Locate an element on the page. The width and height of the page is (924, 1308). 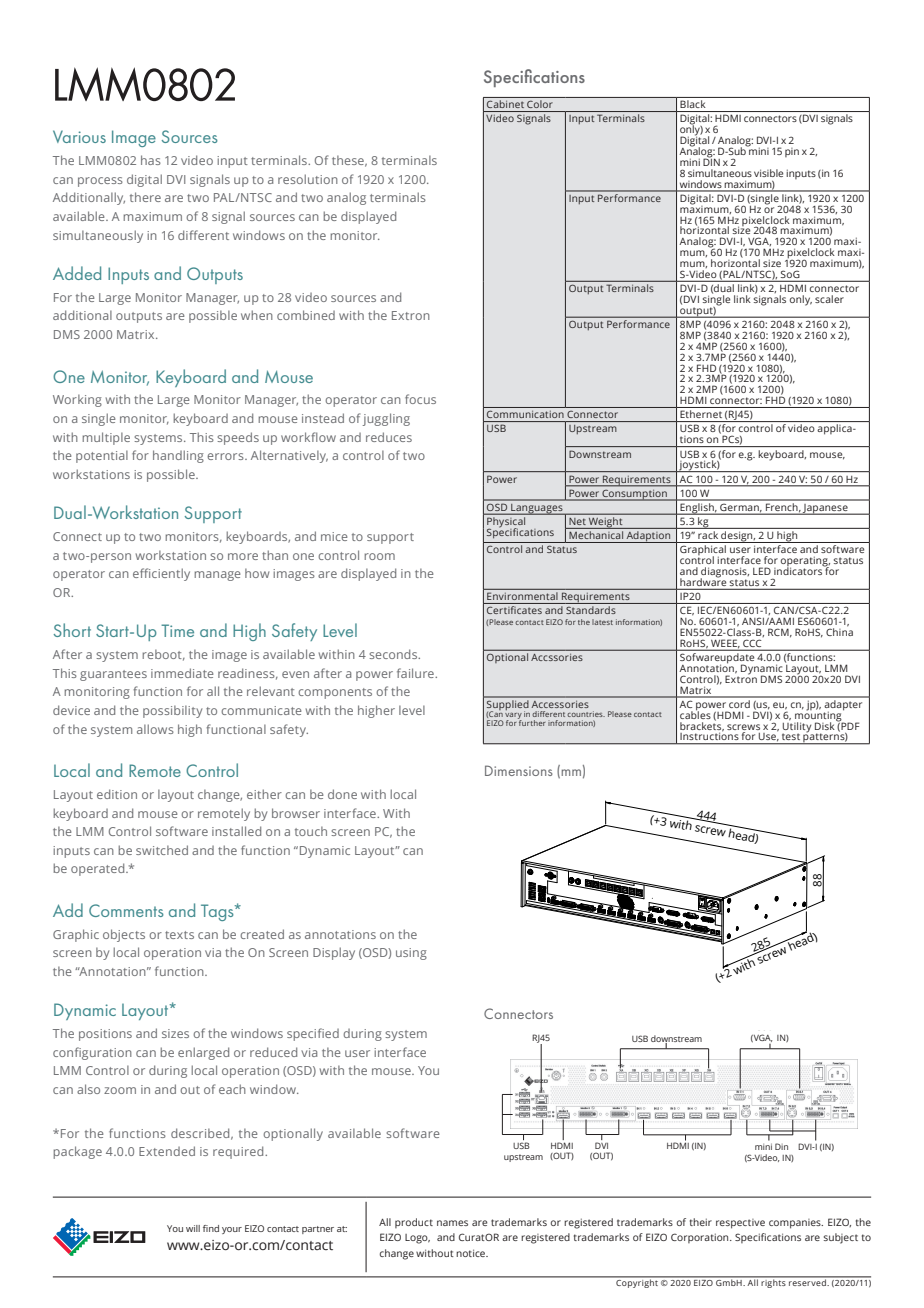
will is located at coordinates (193, 1228).
